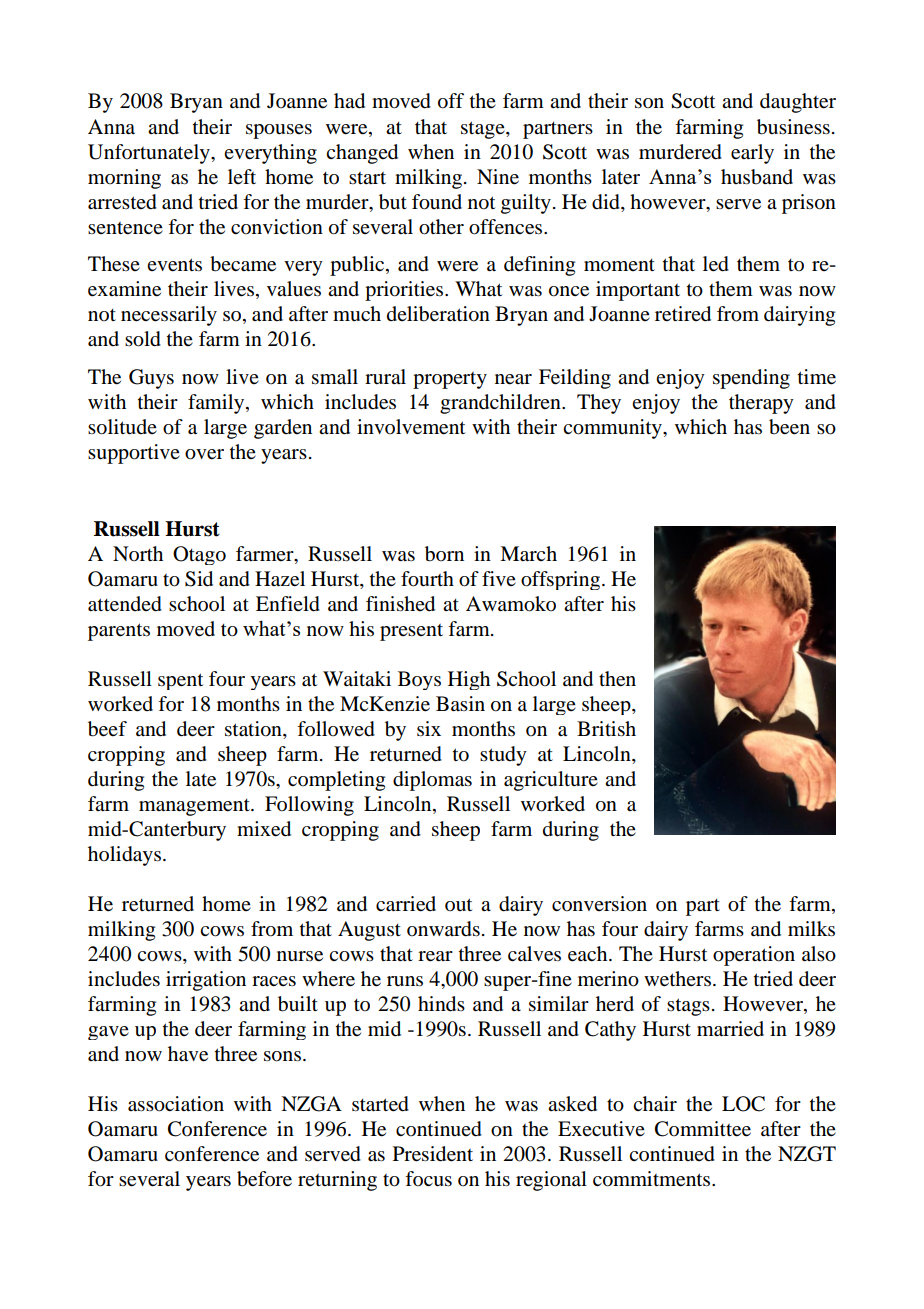 The width and height of the document is (924, 1309). I want to click on stage, so click(484, 130).
